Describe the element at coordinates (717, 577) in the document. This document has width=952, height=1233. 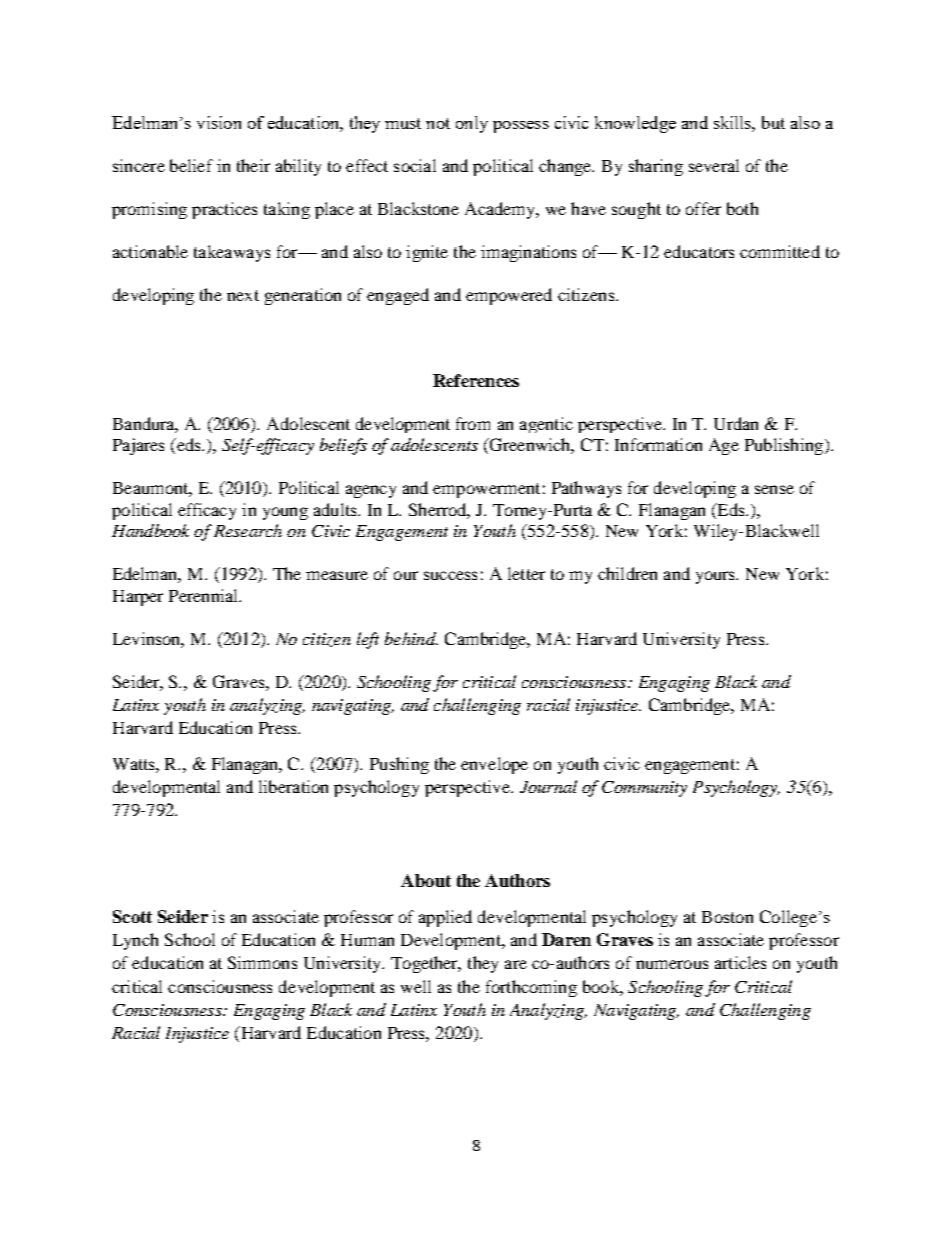
I see `yours` at that location.
